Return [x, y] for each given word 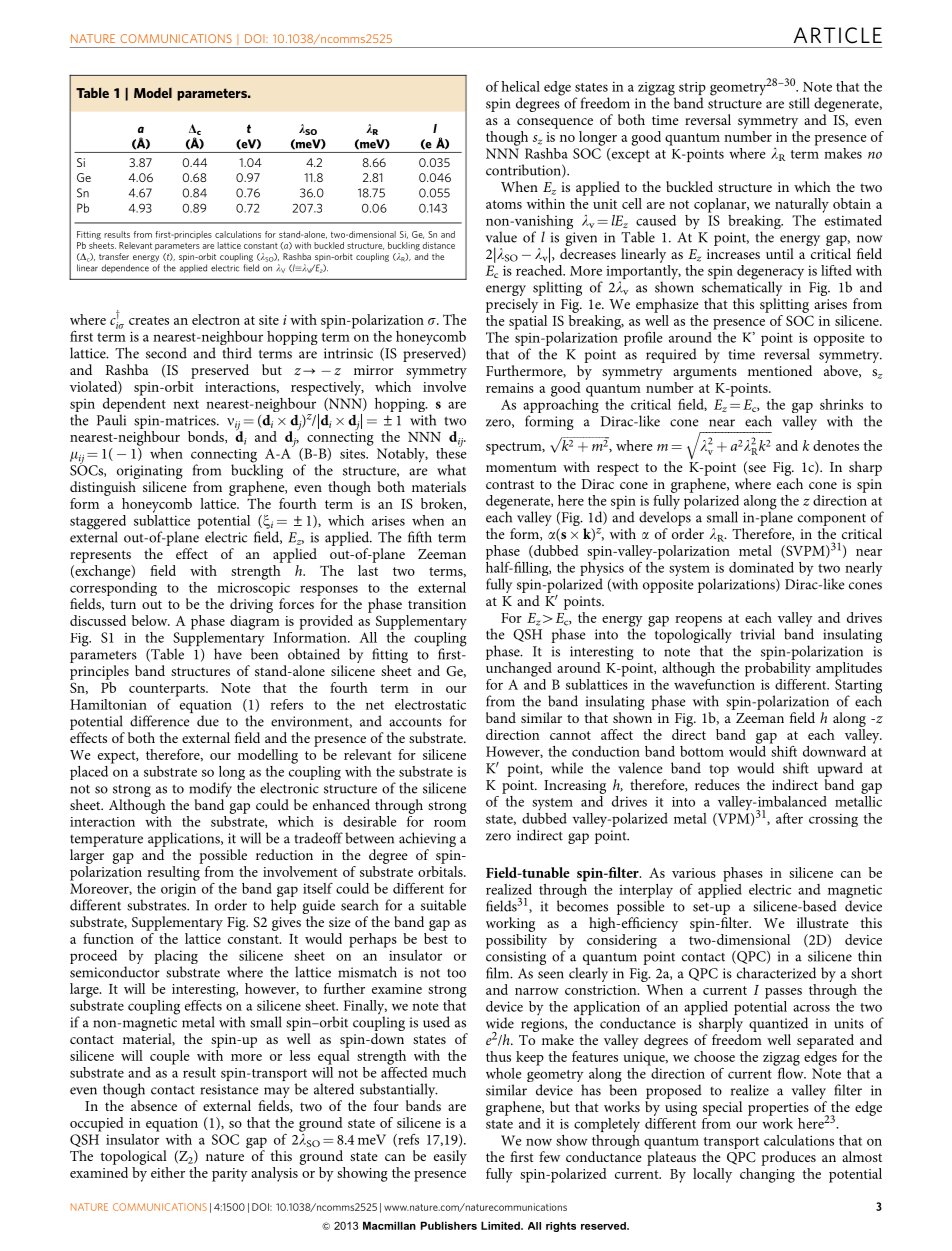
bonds [207, 437]
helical [520, 86]
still [799, 103]
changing [767, 1175]
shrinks [841, 404]
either [168, 1172]
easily [450, 1157]
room [450, 823]
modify [210, 789]
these [451, 452]
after [789, 818]
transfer [114, 256]
